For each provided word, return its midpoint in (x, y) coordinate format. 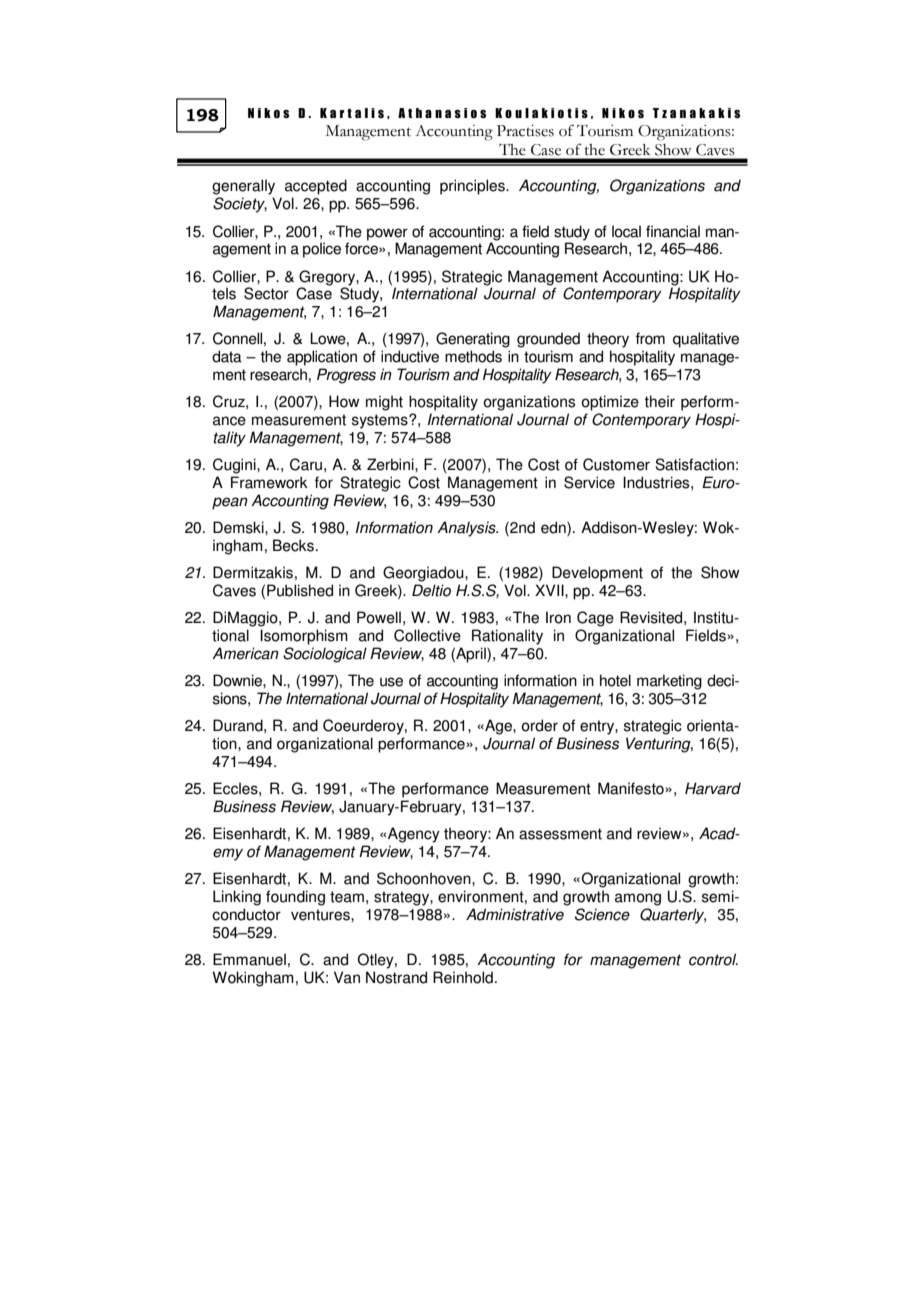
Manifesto (632, 788)
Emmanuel (249, 959)
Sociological (325, 655)
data (227, 356)
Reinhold (463, 977)
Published (300, 590)
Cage (595, 619)
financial (673, 231)
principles (473, 187)
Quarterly (673, 916)
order (539, 725)
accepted (316, 187)
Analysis (467, 529)
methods (473, 356)
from (650, 338)
